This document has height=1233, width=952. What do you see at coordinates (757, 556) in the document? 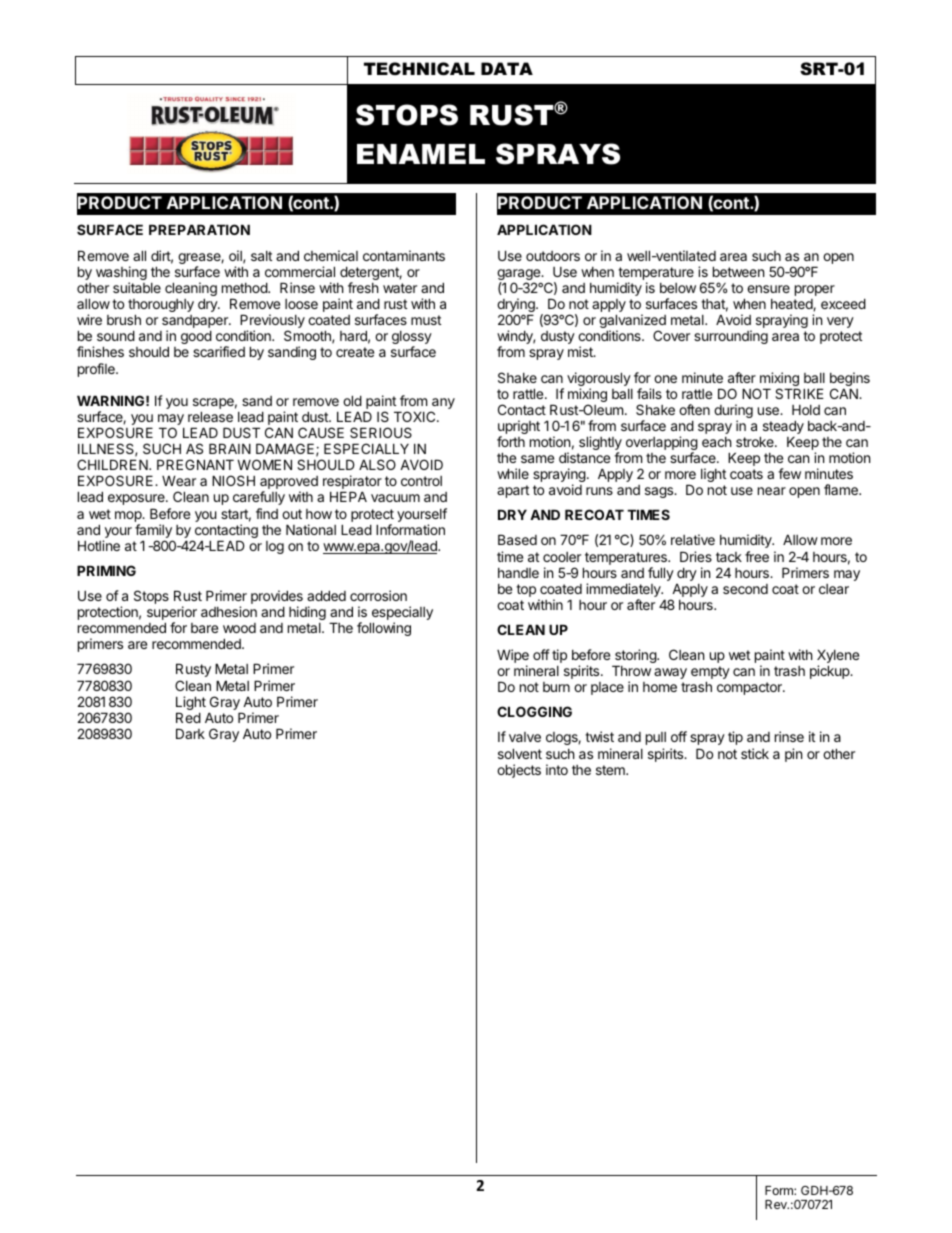
I see `free` at bounding box center [757, 556].
